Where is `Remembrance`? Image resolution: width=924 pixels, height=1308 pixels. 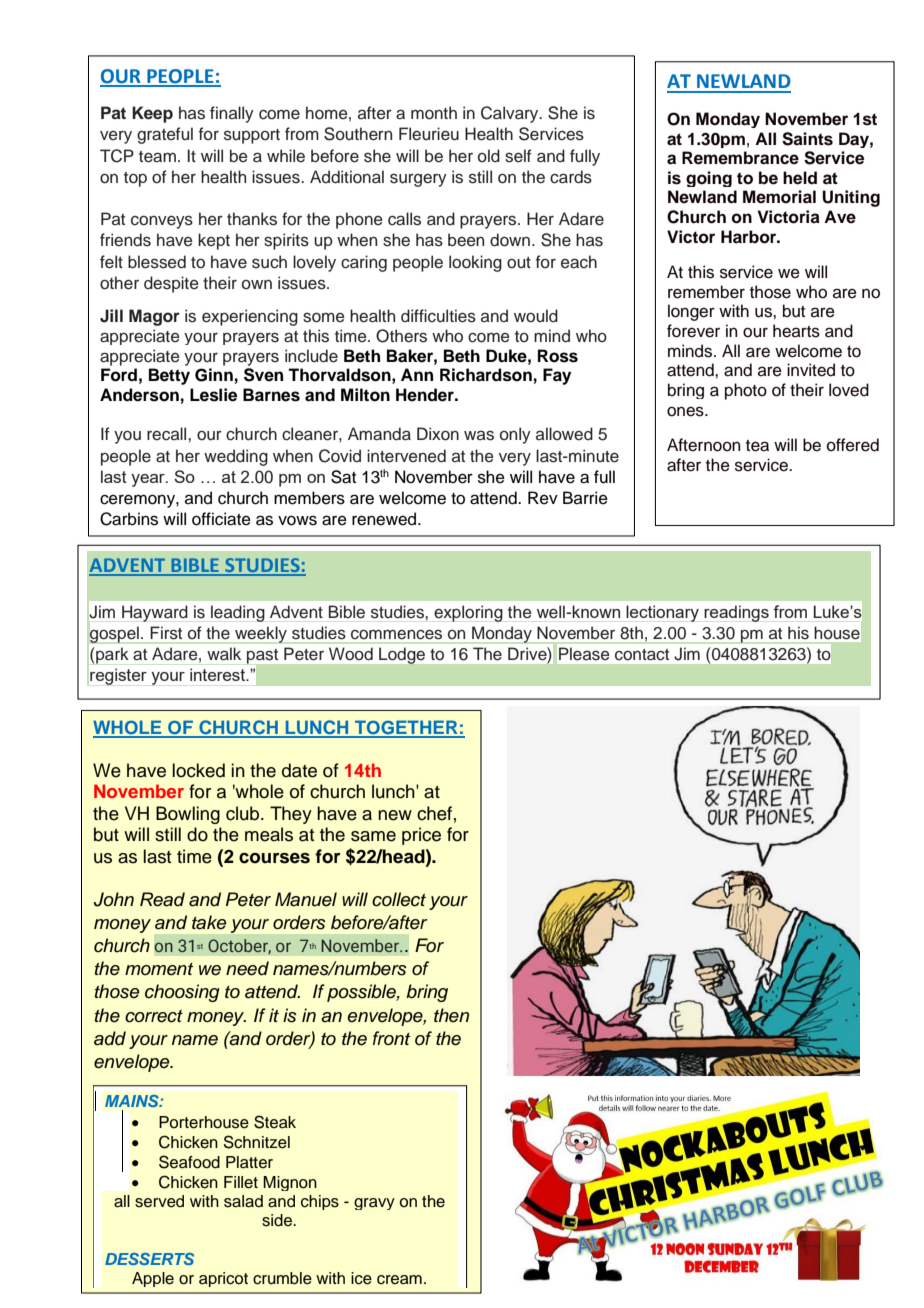
Remembrance is located at coordinates (740, 158).
